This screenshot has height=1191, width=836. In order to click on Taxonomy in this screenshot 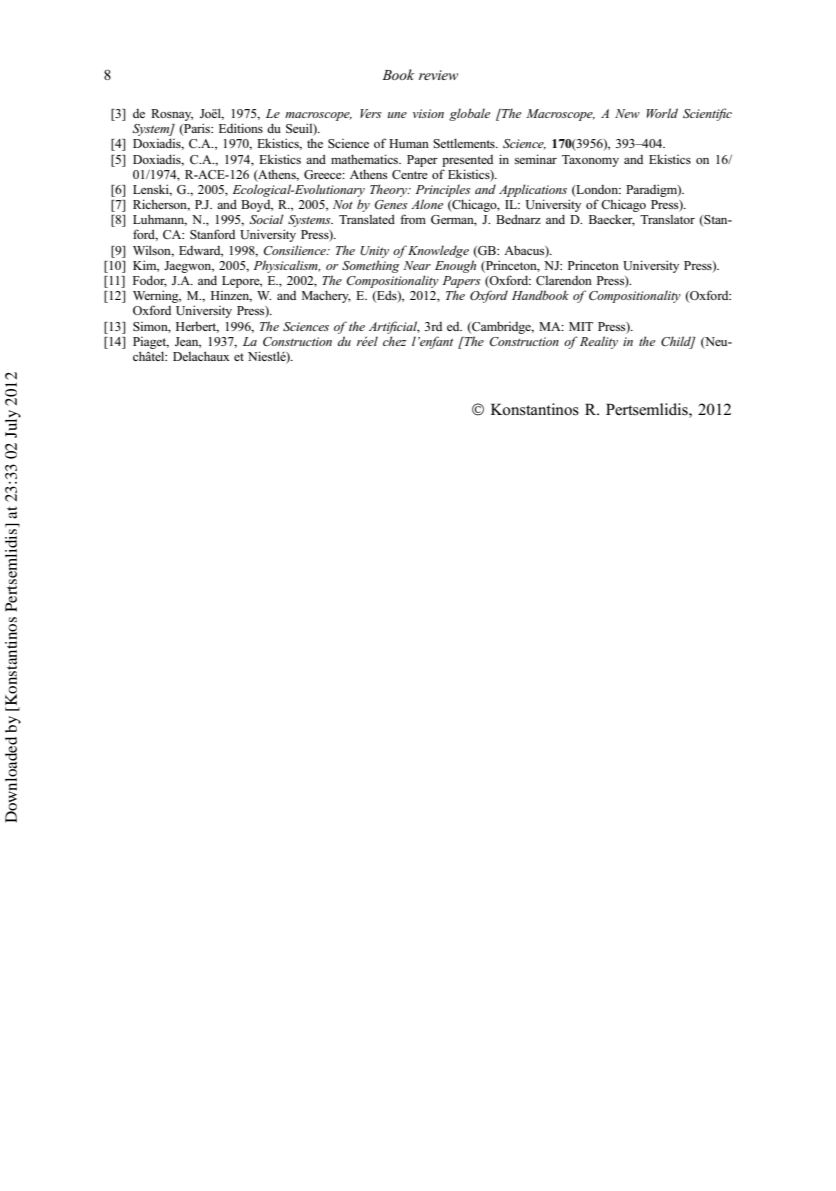, I will do `click(590, 161)`.
